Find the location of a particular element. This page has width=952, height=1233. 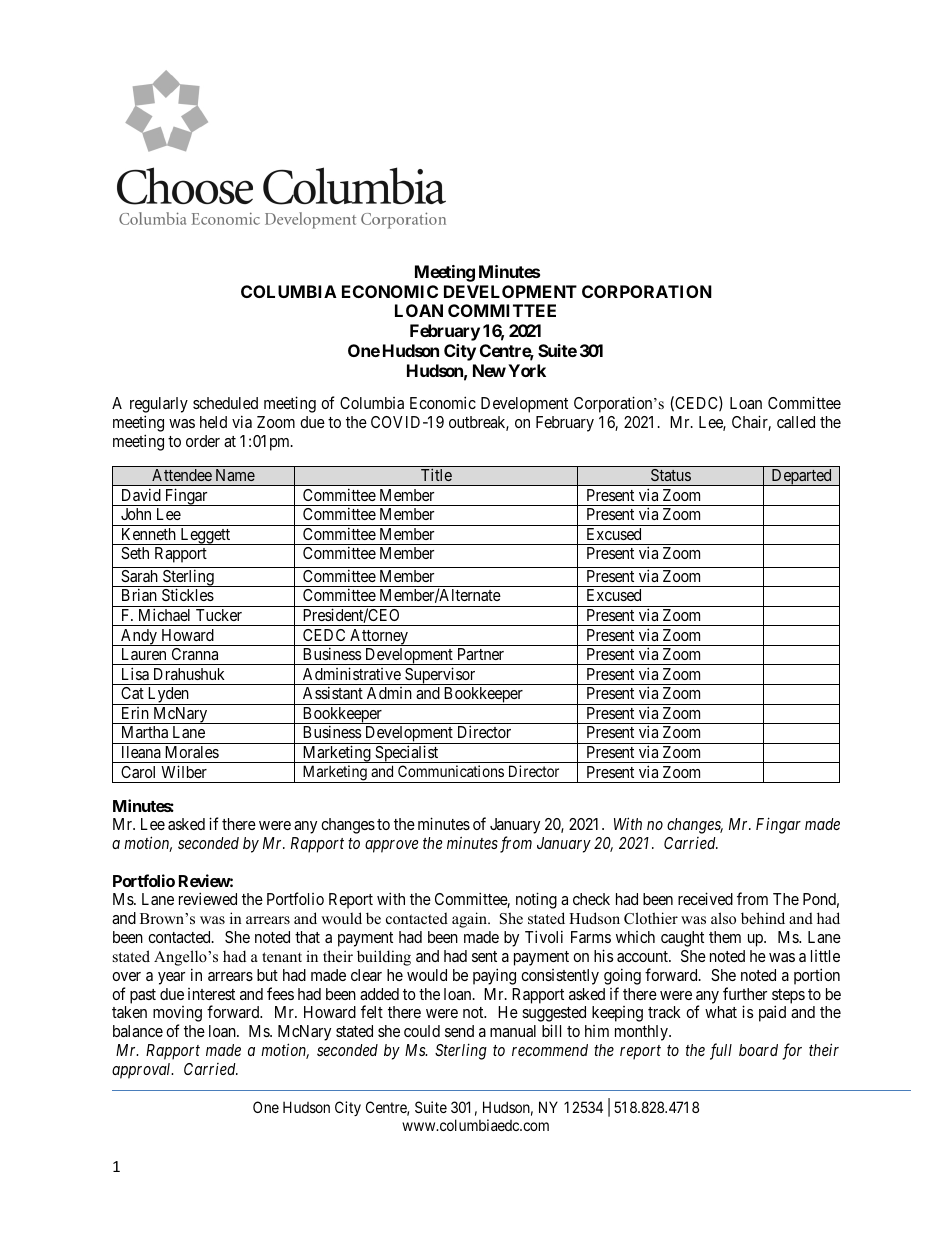

send is located at coordinates (459, 1031).
